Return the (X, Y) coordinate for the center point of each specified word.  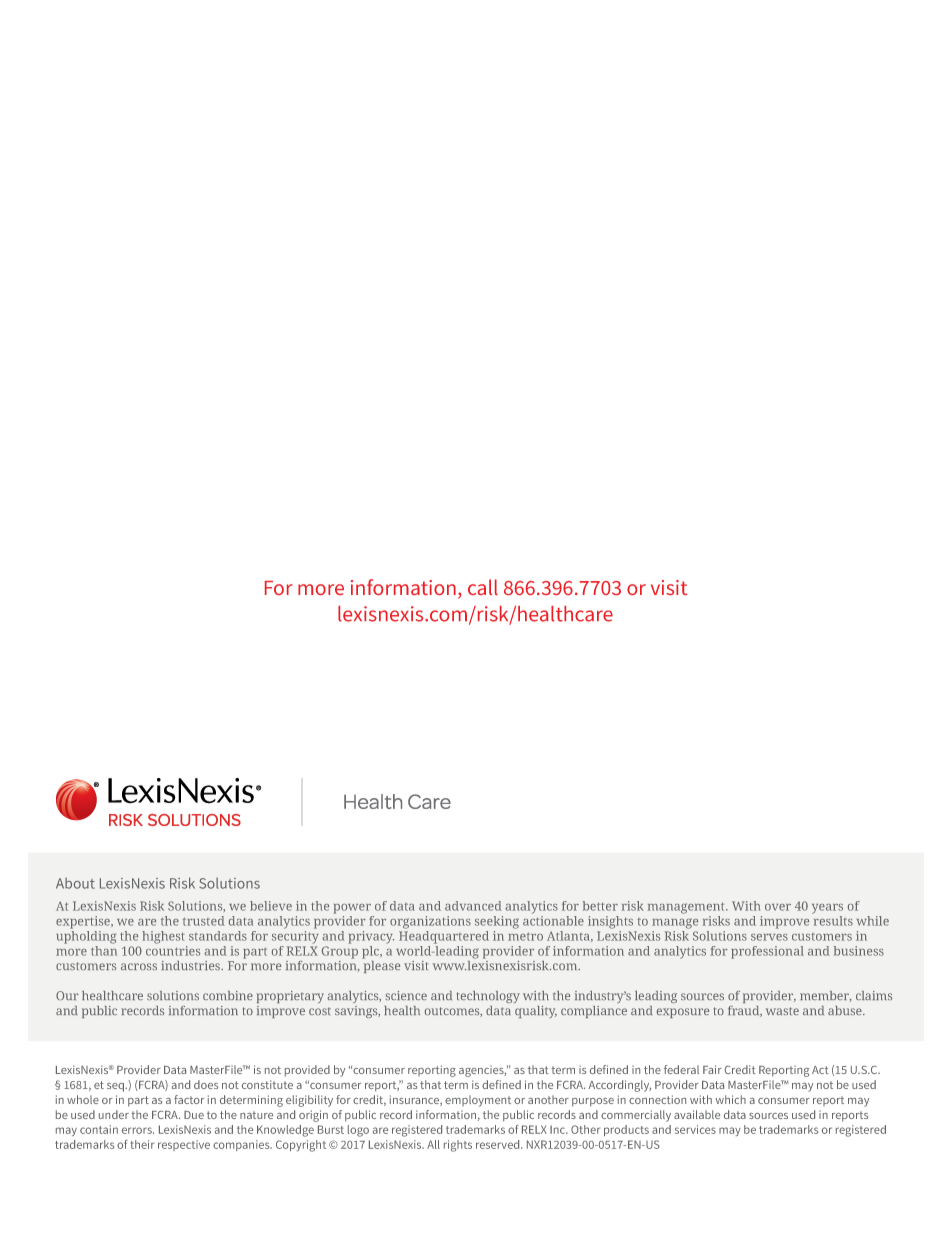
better (600, 906)
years (827, 909)
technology (488, 997)
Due (194, 1115)
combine (228, 995)
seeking (497, 922)
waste (782, 1011)
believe (271, 906)
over (778, 907)
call (483, 587)
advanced (473, 906)
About (75, 883)
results (833, 921)
